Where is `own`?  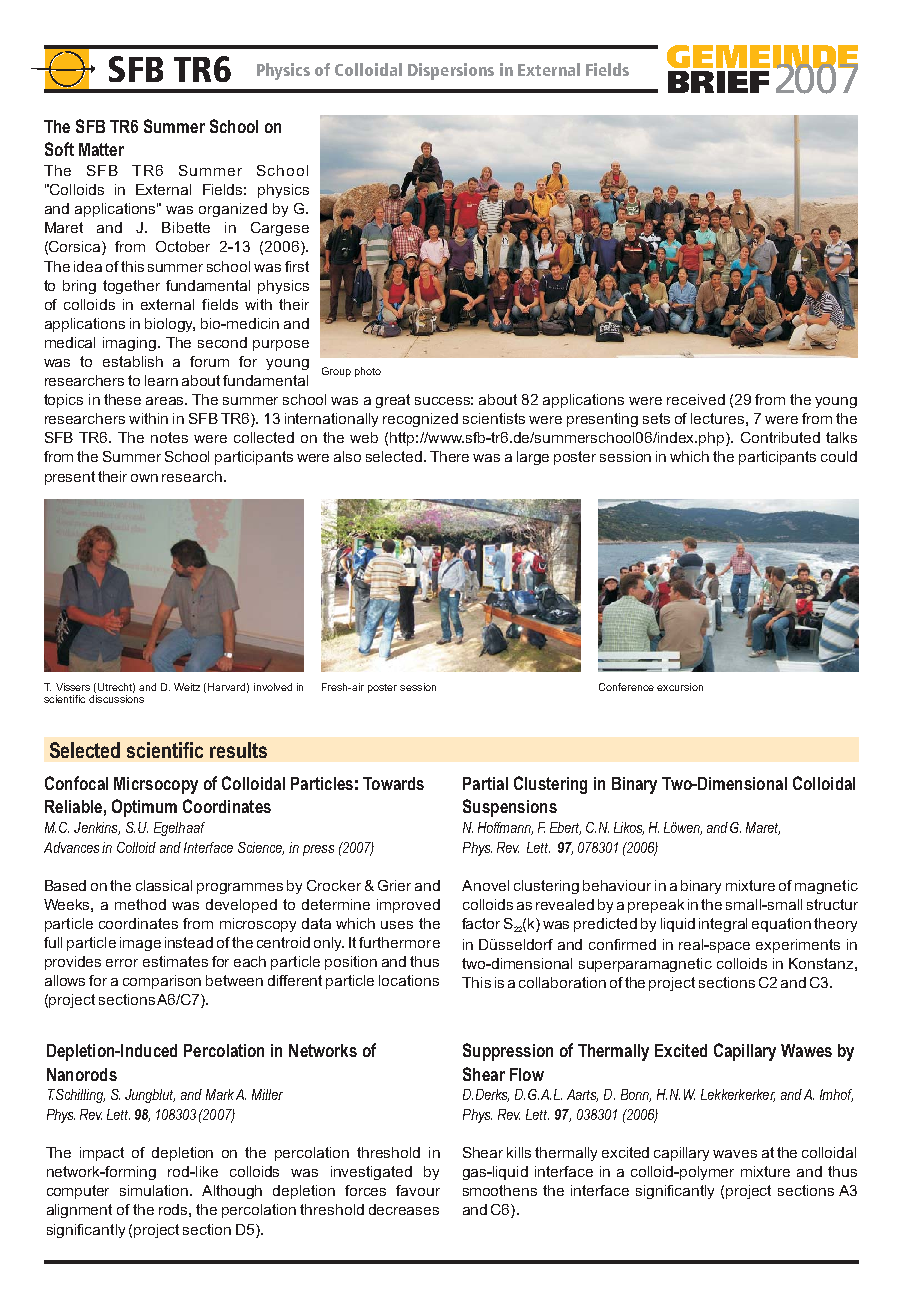 own is located at coordinates (144, 478).
